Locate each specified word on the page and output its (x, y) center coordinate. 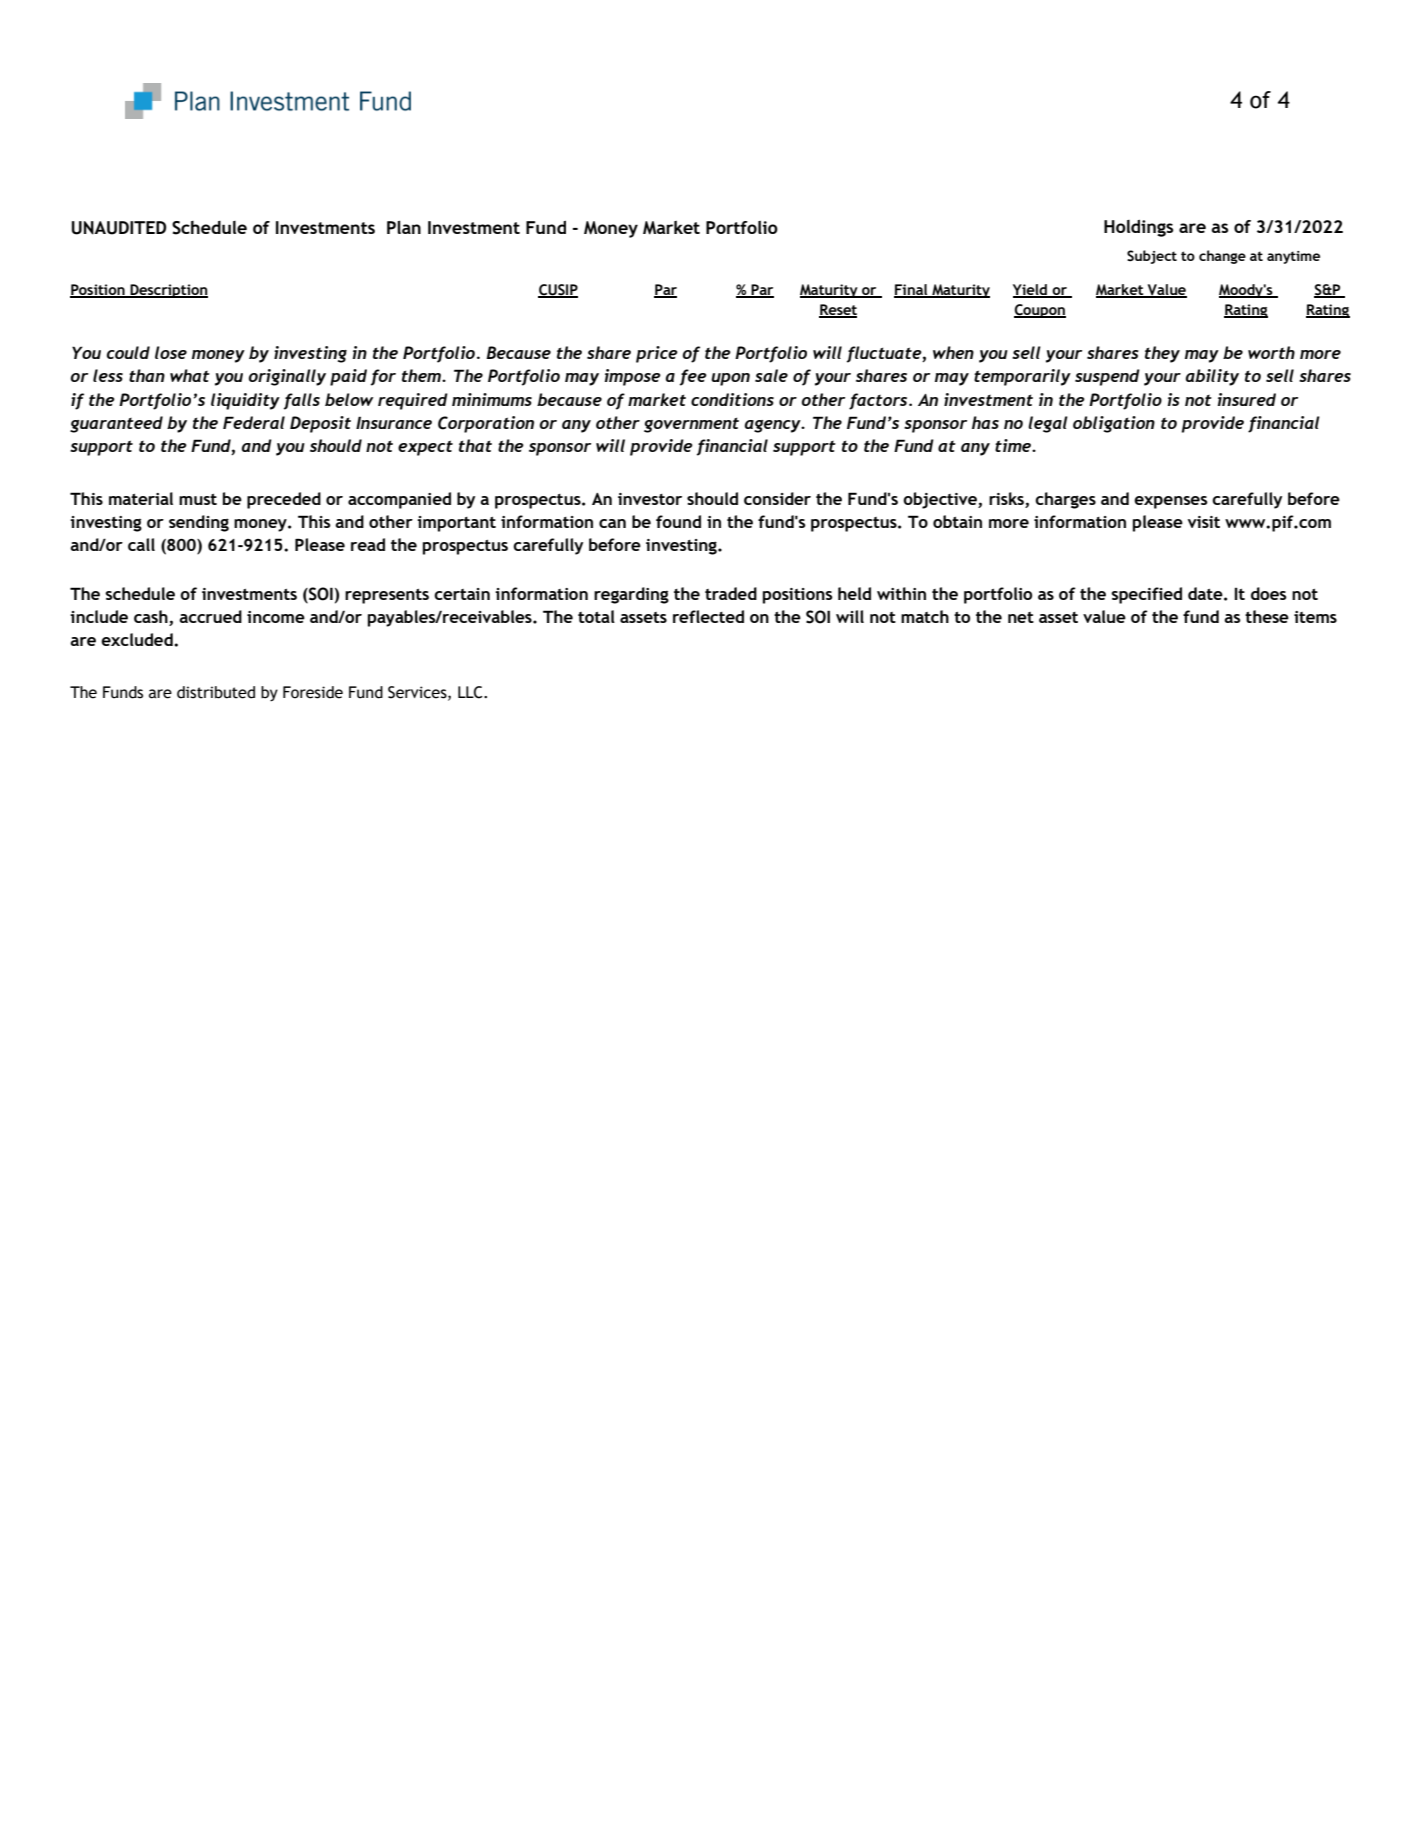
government (691, 425)
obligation (1114, 424)
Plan (404, 227)
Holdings (1138, 228)
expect (425, 448)
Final (912, 290)
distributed (216, 692)
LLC (471, 692)
